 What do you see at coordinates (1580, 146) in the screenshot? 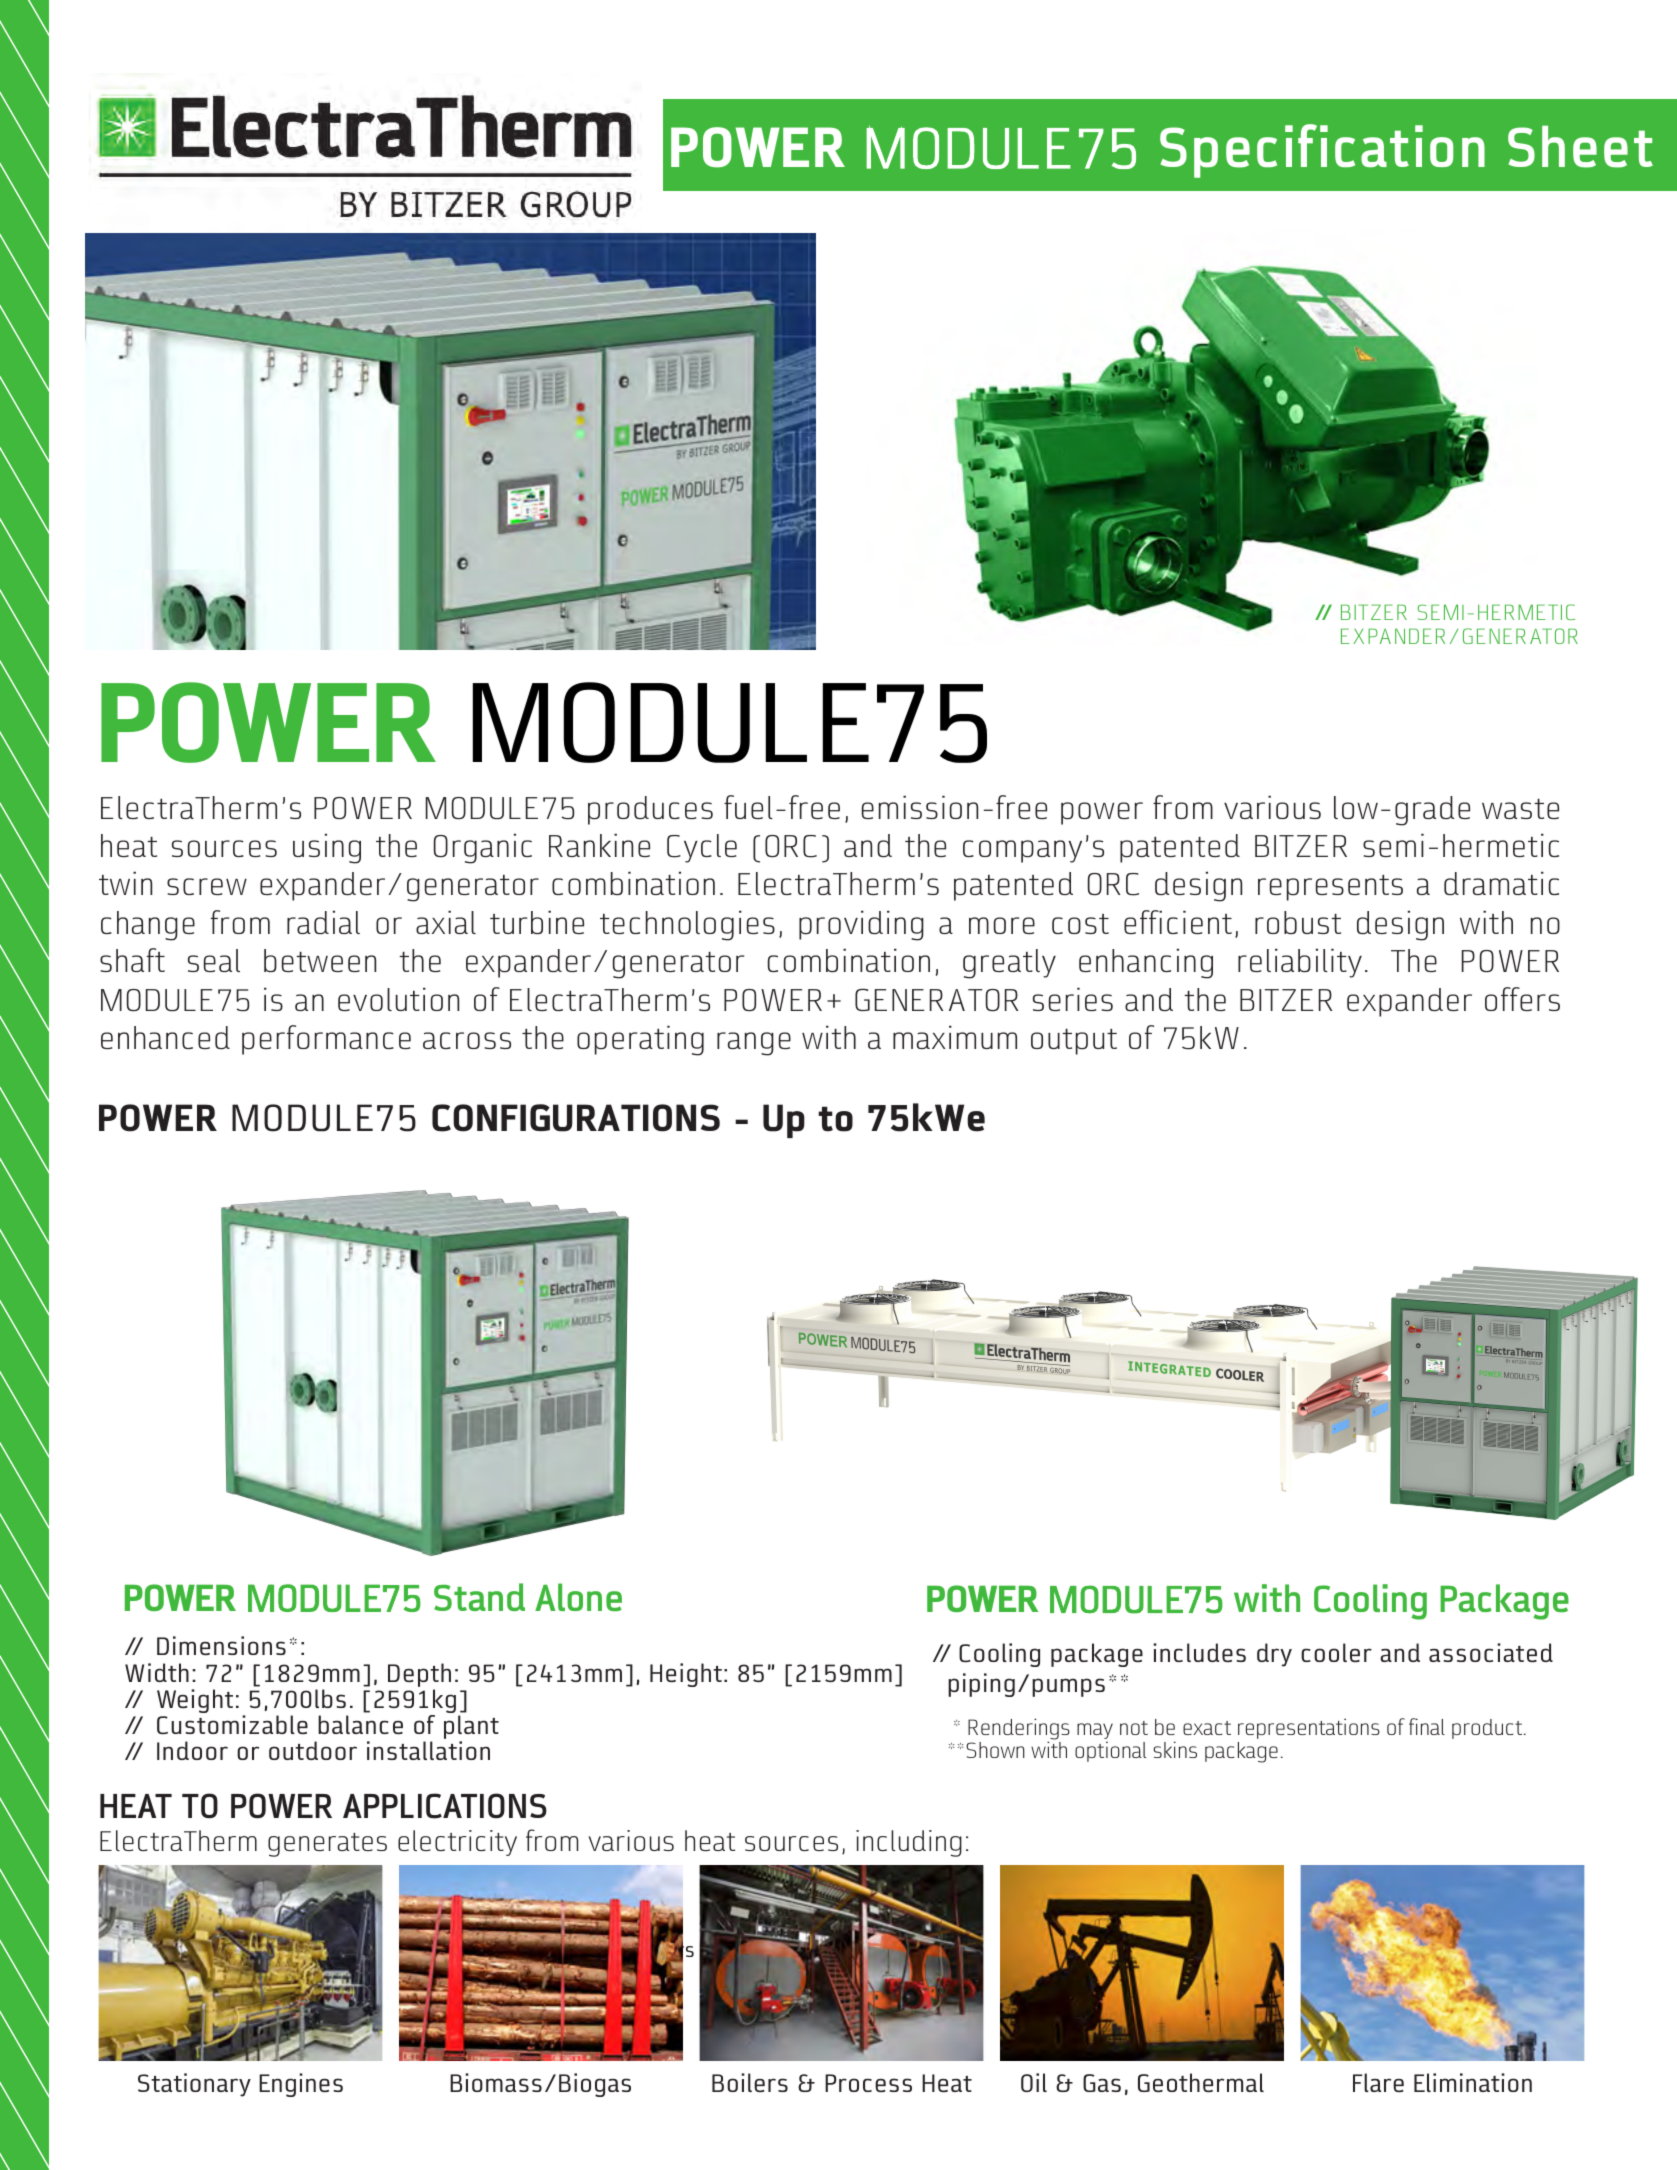
I see `Sheet` at bounding box center [1580, 146].
